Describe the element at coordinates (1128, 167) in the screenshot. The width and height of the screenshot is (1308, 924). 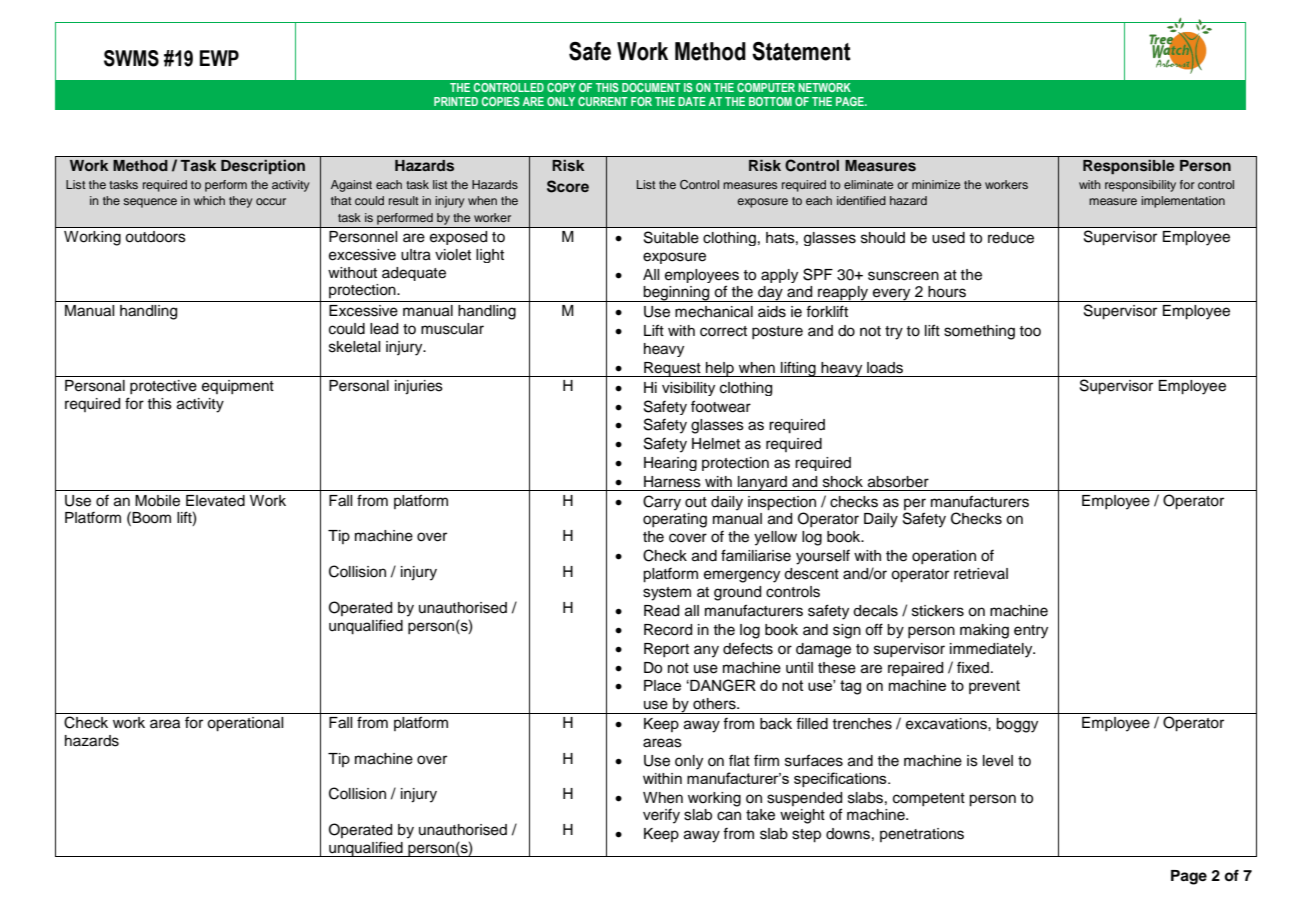
I see `Responsible` at that location.
